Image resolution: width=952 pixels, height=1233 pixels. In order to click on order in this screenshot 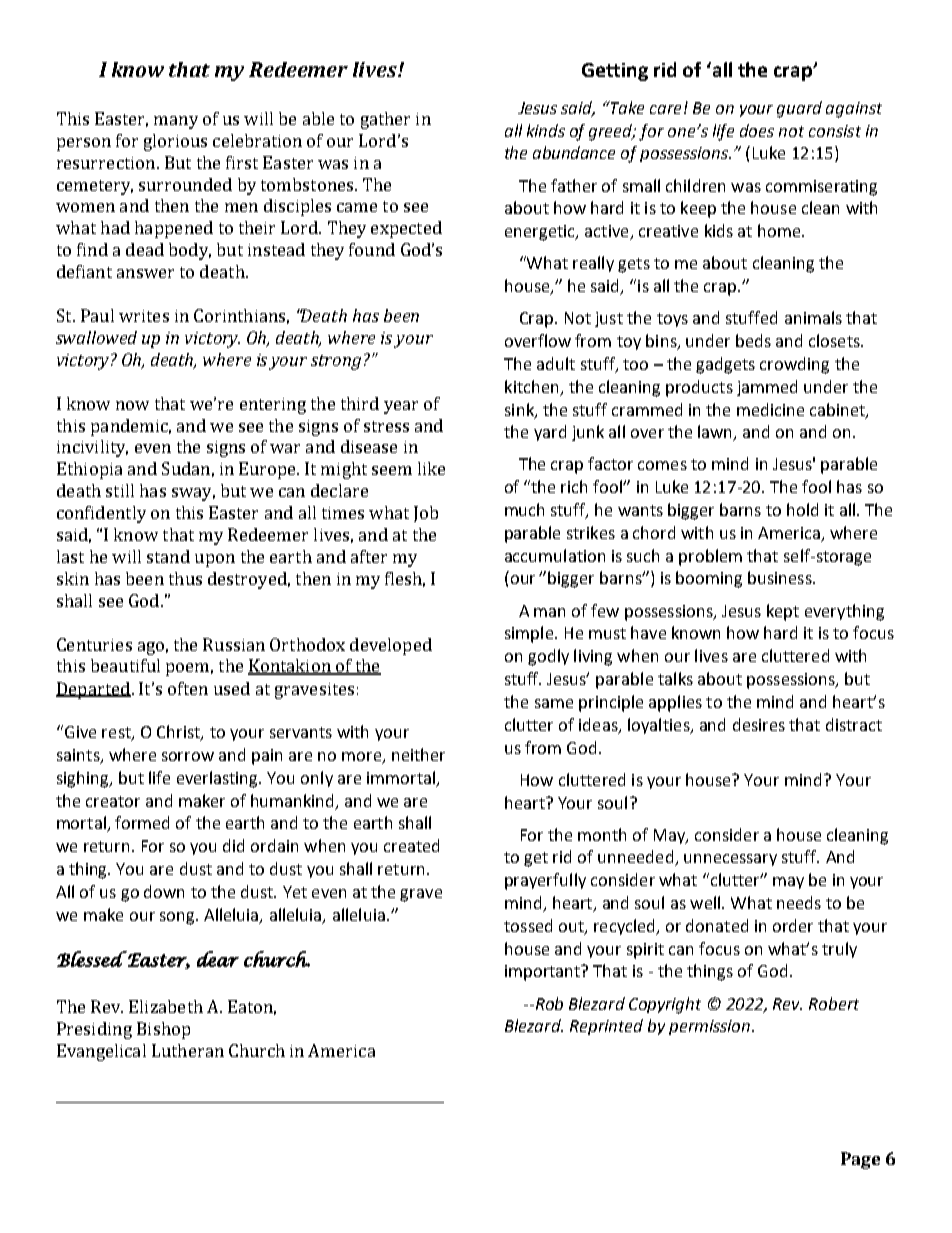, I will do `click(793, 925)`.
